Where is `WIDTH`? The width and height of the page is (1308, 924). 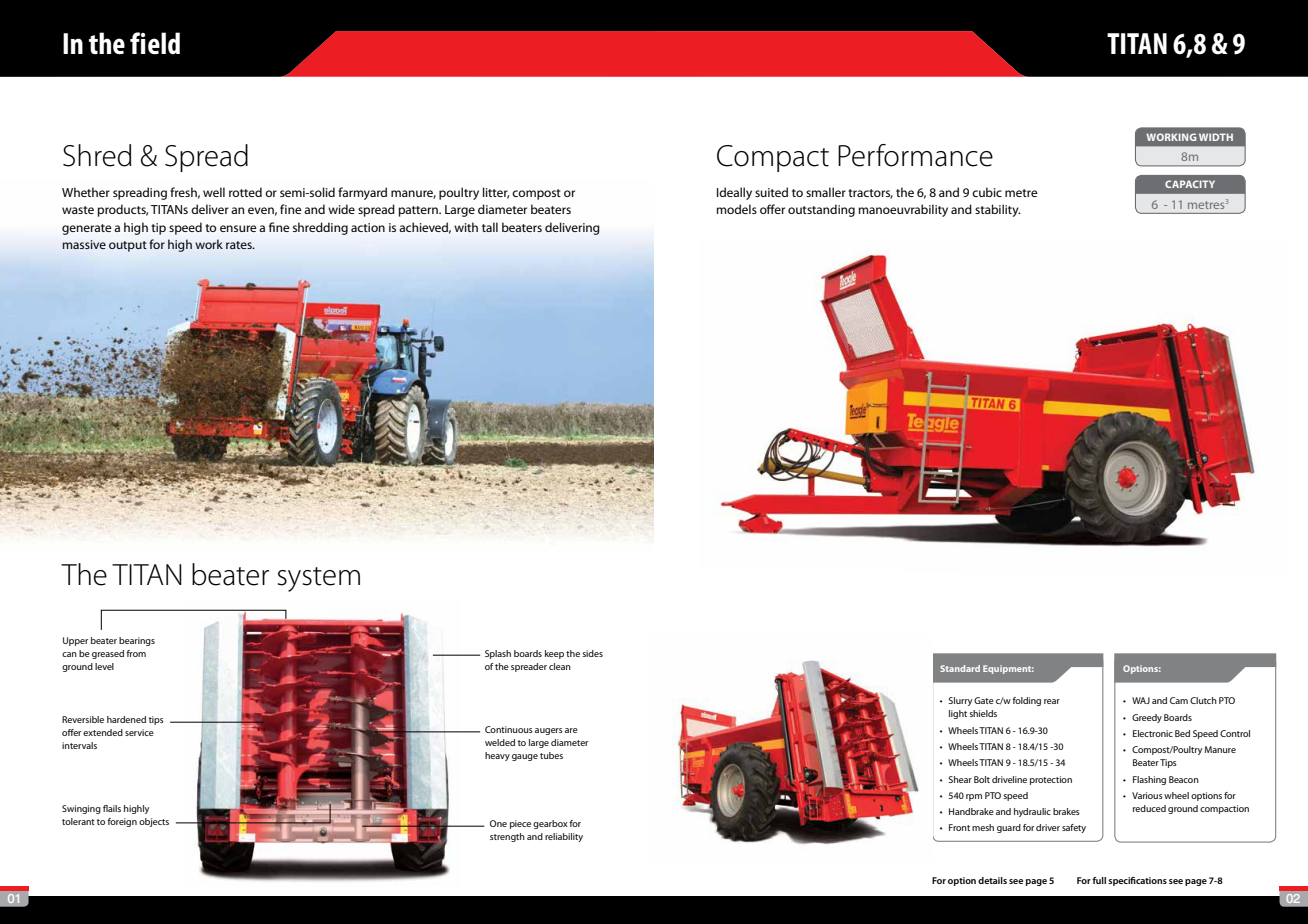
WIDTH is located at coordinates (1216, 137).
